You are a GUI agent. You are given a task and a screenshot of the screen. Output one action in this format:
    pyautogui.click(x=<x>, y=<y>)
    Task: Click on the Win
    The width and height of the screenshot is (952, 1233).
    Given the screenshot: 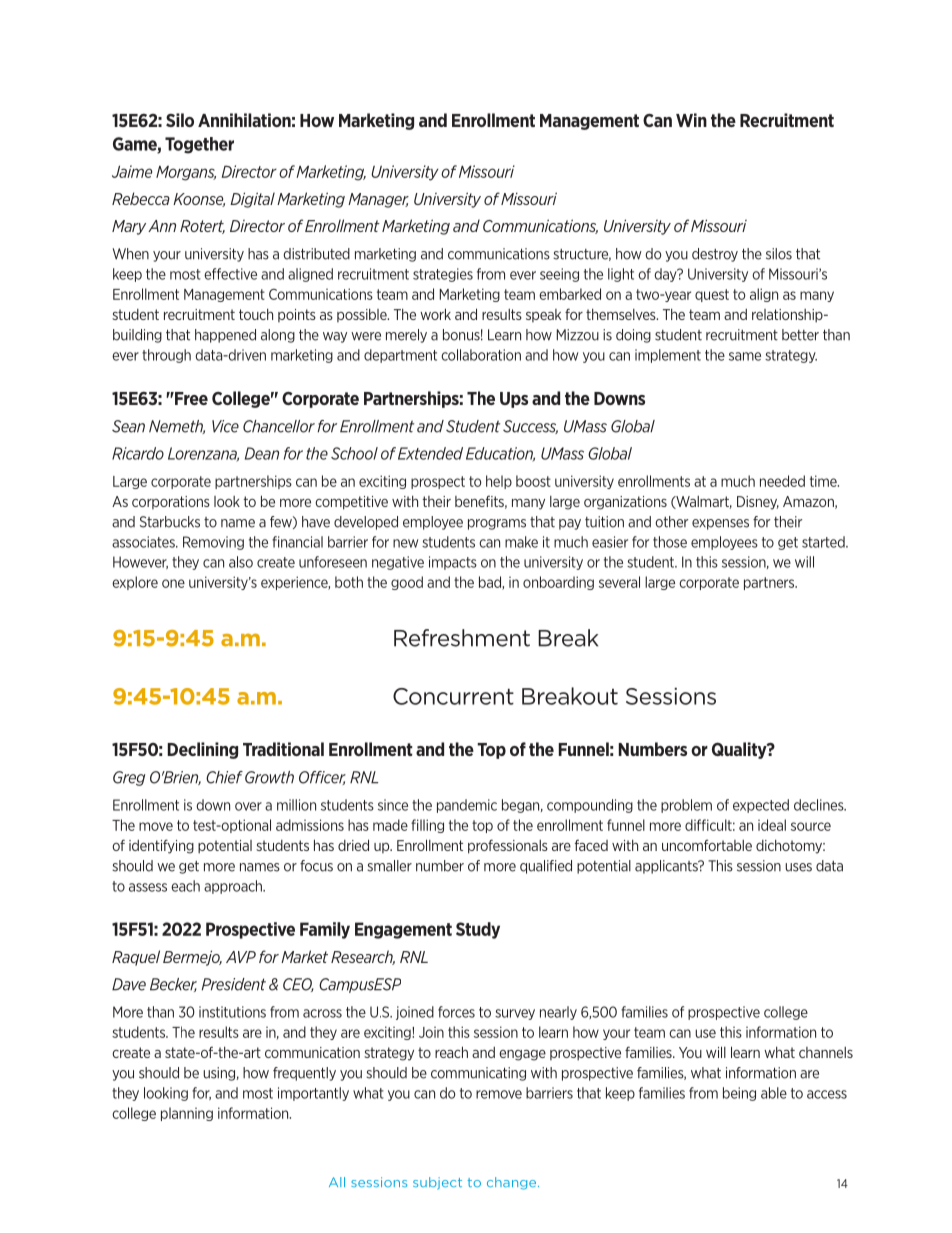 What is the action you would take?
    pyautogui.click(x=691, y=120)
